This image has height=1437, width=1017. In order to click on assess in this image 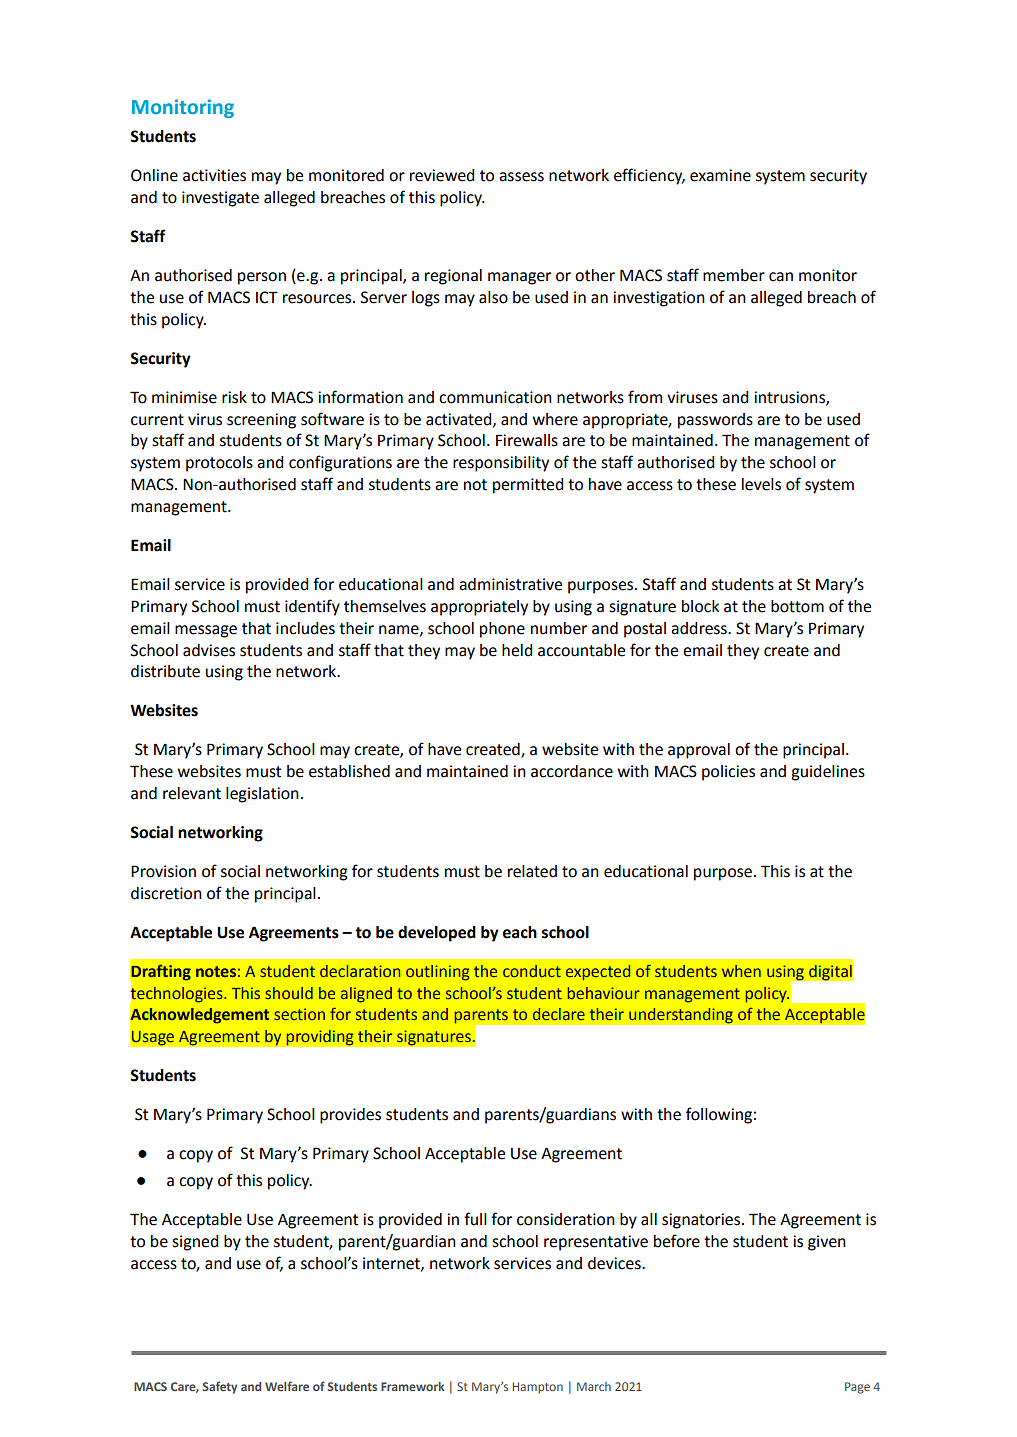, I will do `click(521, 177)`.
